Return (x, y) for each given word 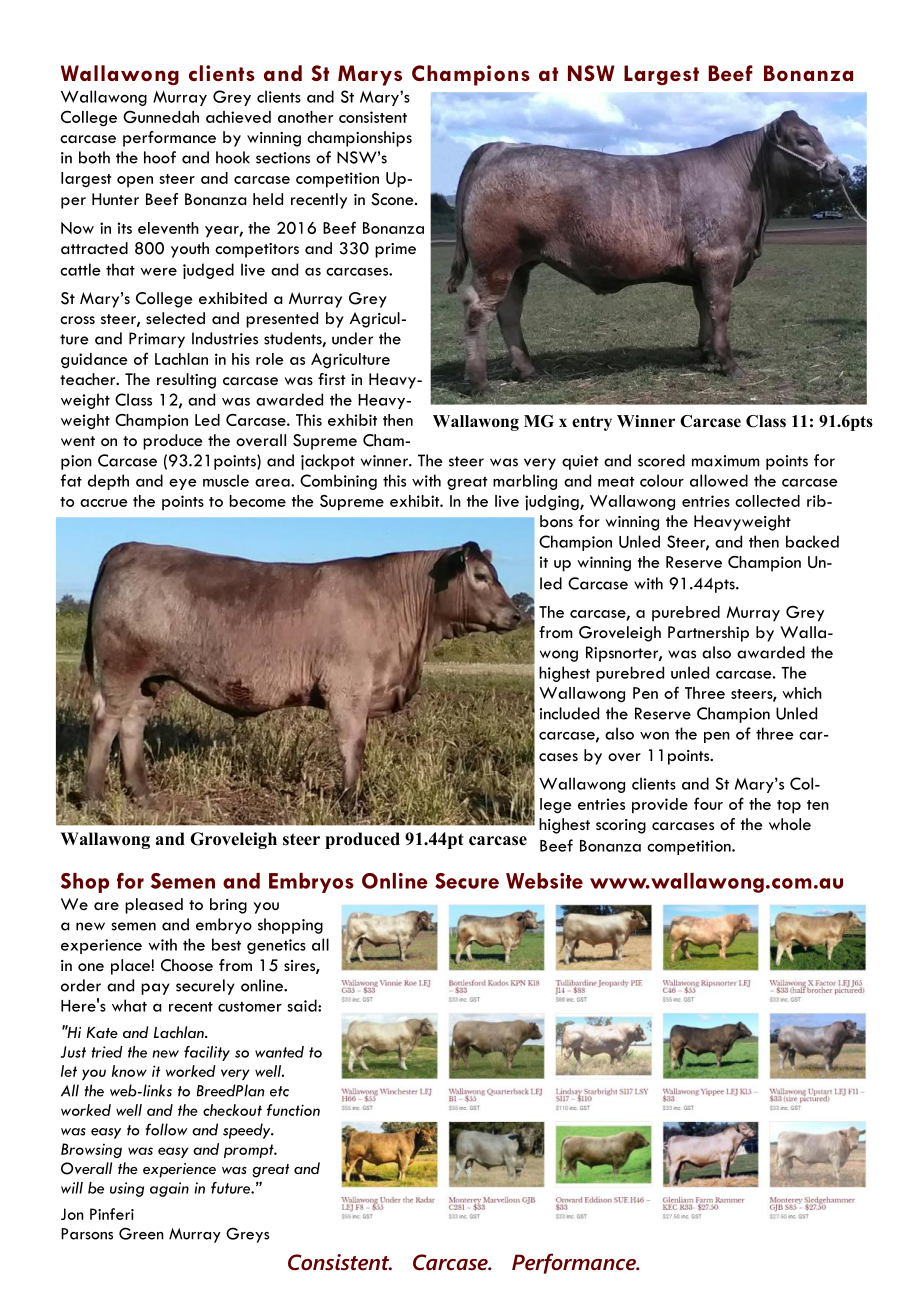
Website (544, 881)
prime (395, 250)
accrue (104, 503)
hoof (160, 157)
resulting (186, 381)
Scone (393, 199)
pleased (154, 906)
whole (790, 824)
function (293, 1110)
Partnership (708, 634)
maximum (726, 461)
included (569, 713)
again (169, 1189)
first (332, 379)
